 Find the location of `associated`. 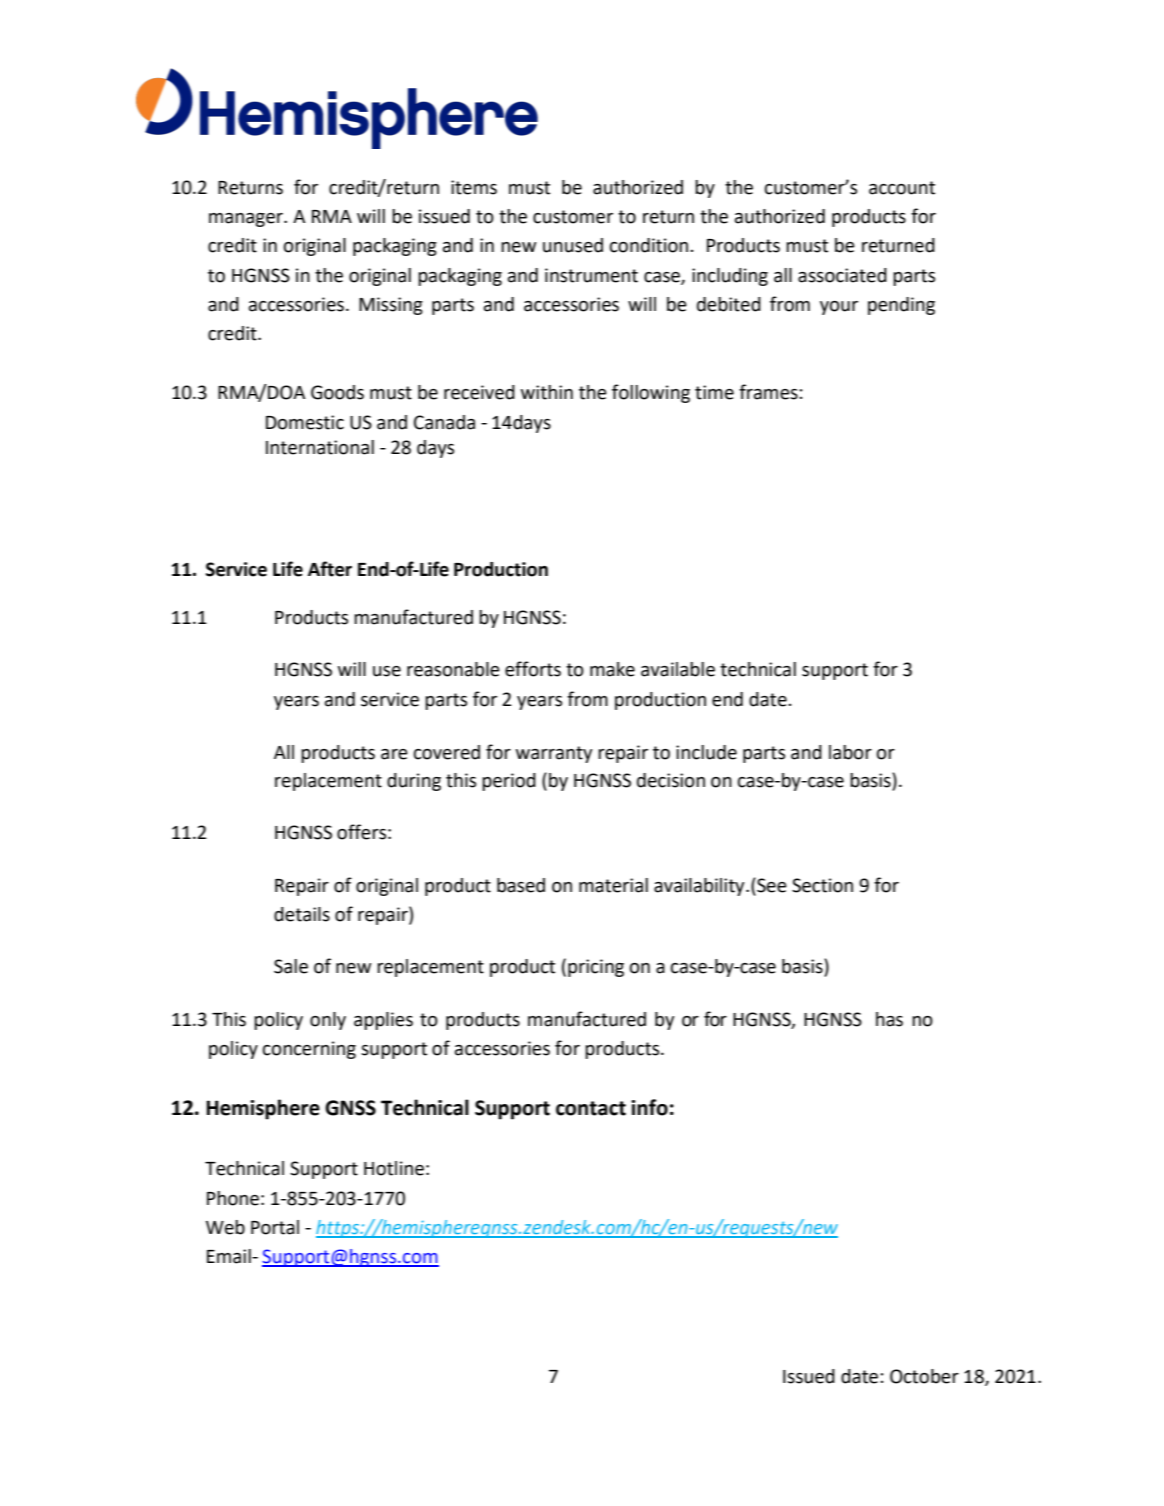

associated is located at coordinates (842, 275).
